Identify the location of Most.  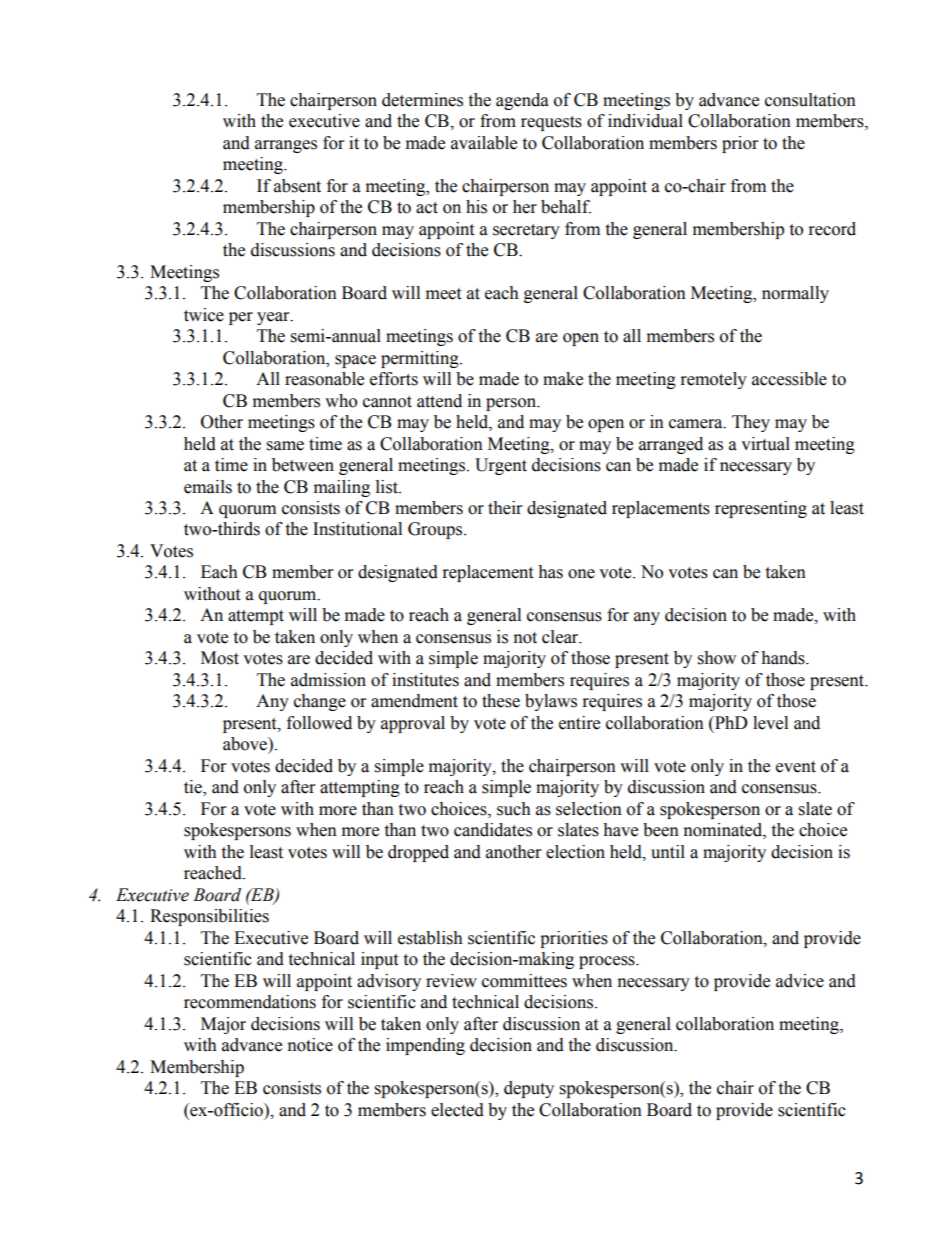
(220, 658).
